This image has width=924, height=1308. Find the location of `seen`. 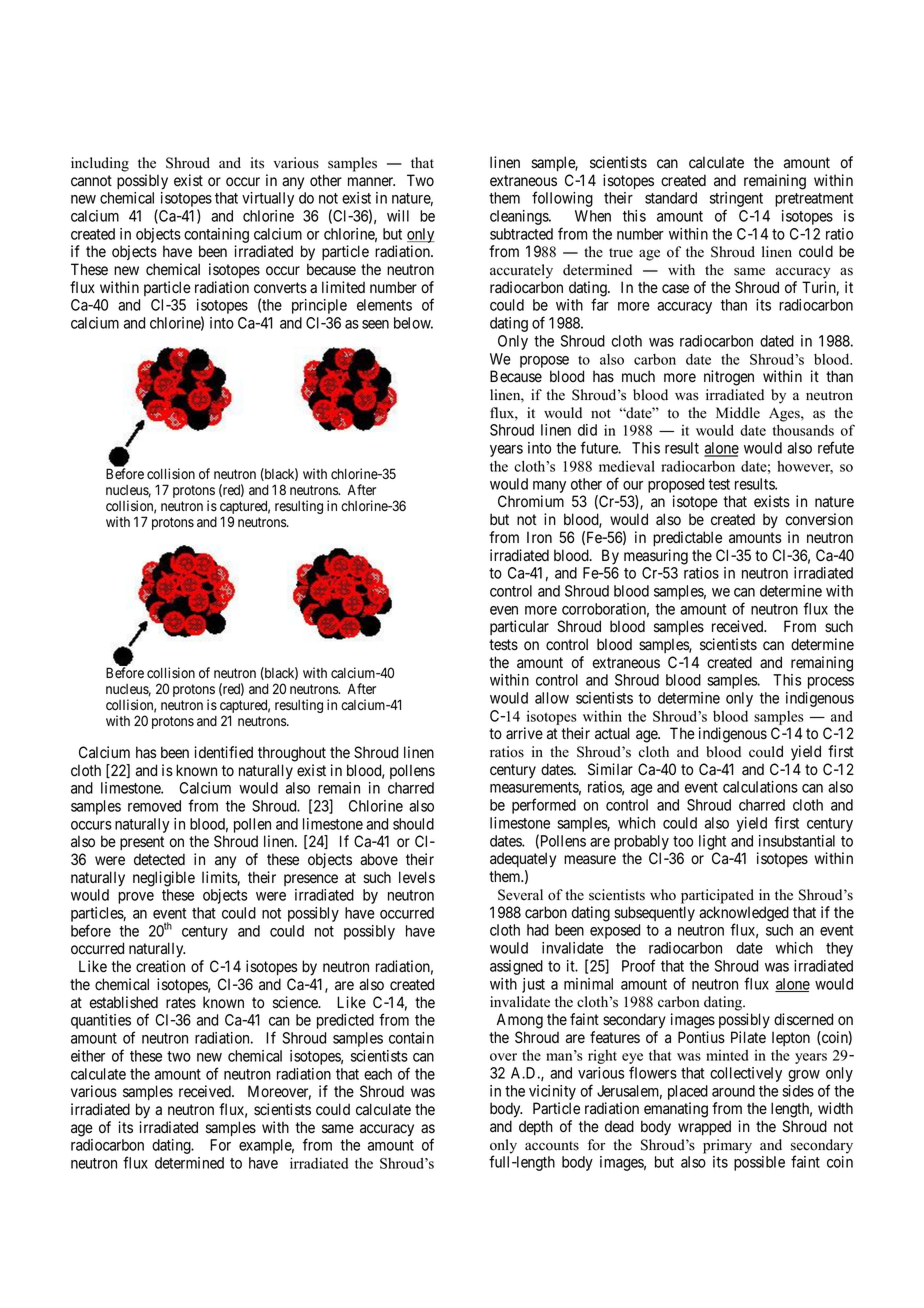

seen is located at coordinates (375, 324).
